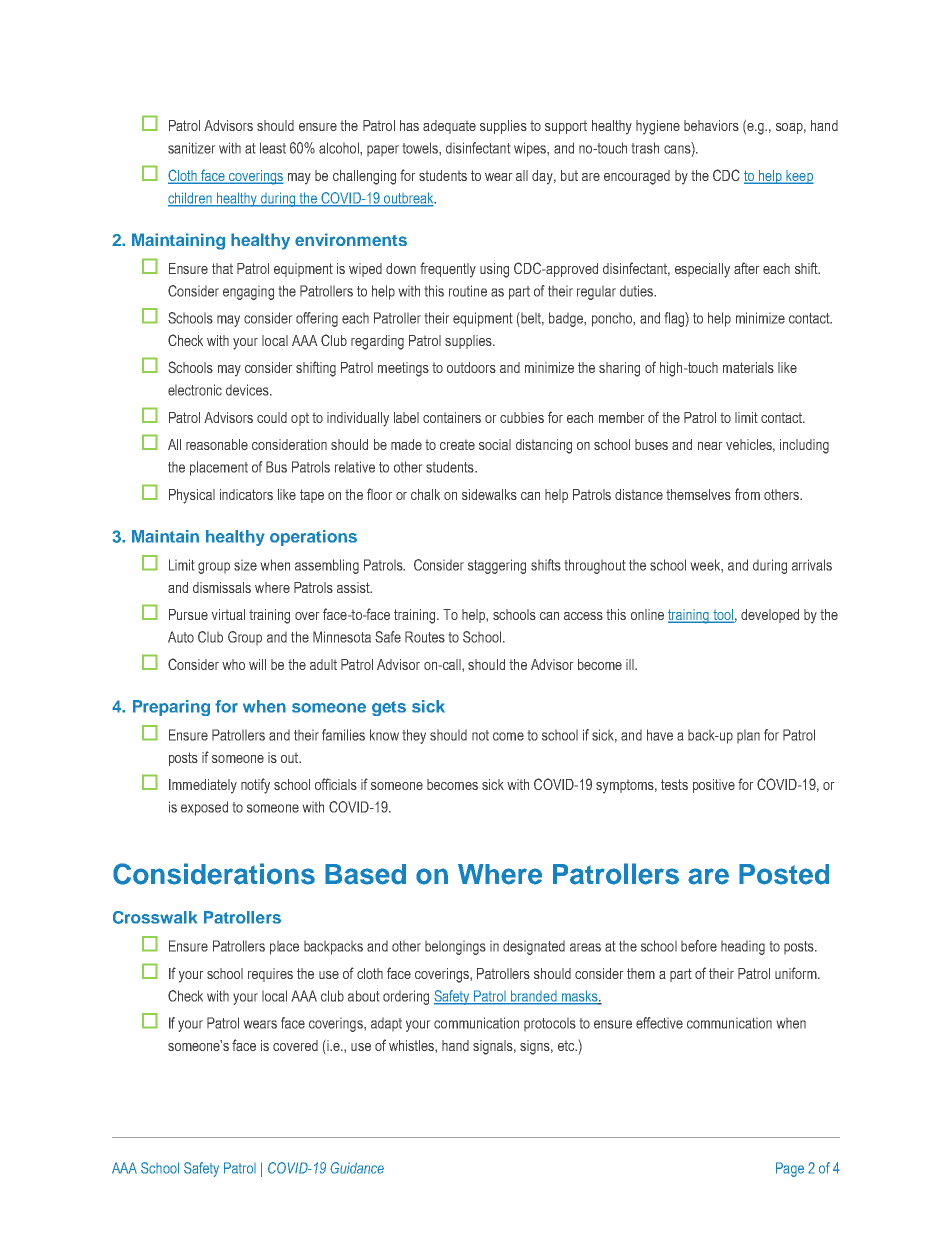 This page has width=952, height=1233. Describe the element at coordinates (449, 127) in the page. I see `adequate` at that location.
